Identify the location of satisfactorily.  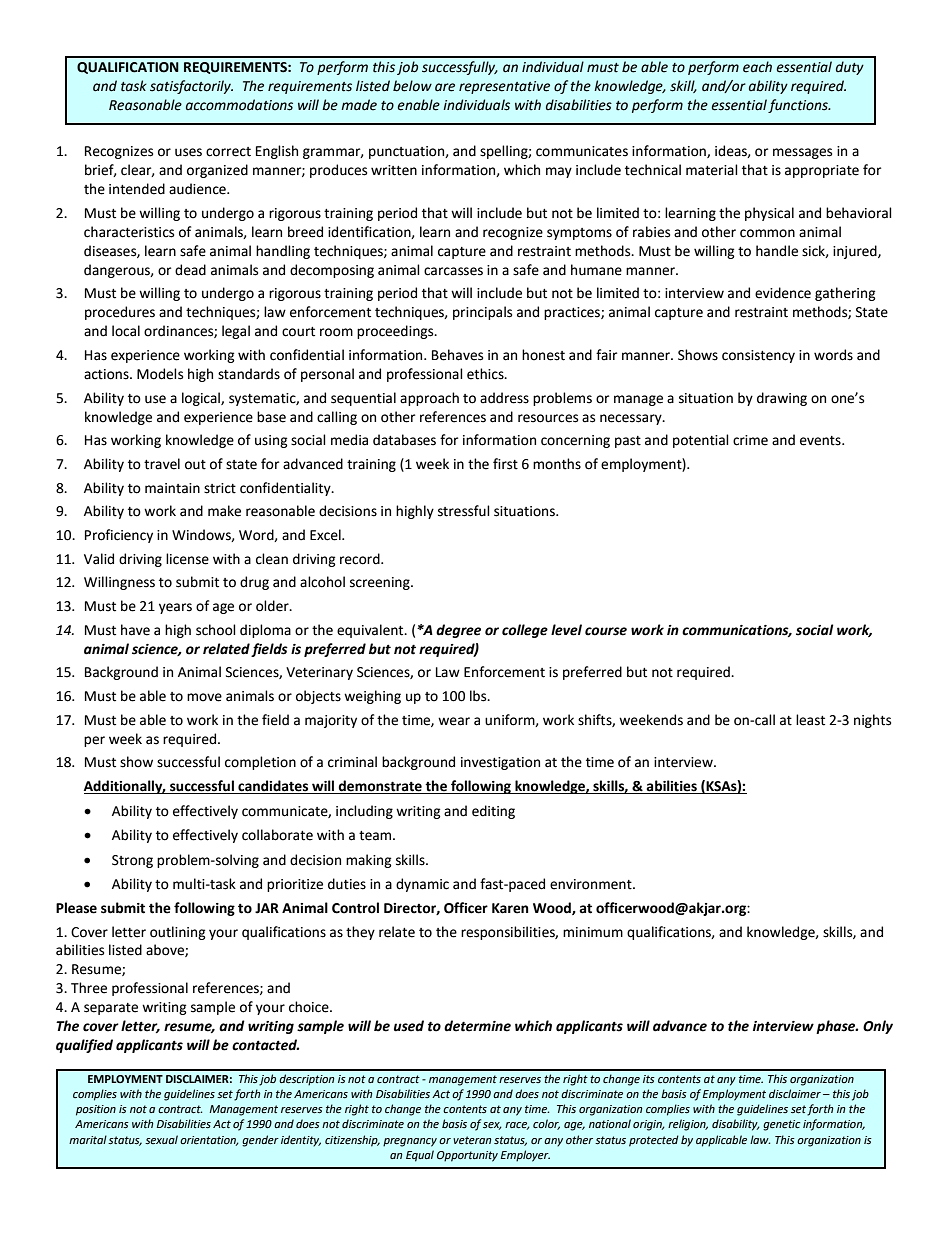
(191, 87).
